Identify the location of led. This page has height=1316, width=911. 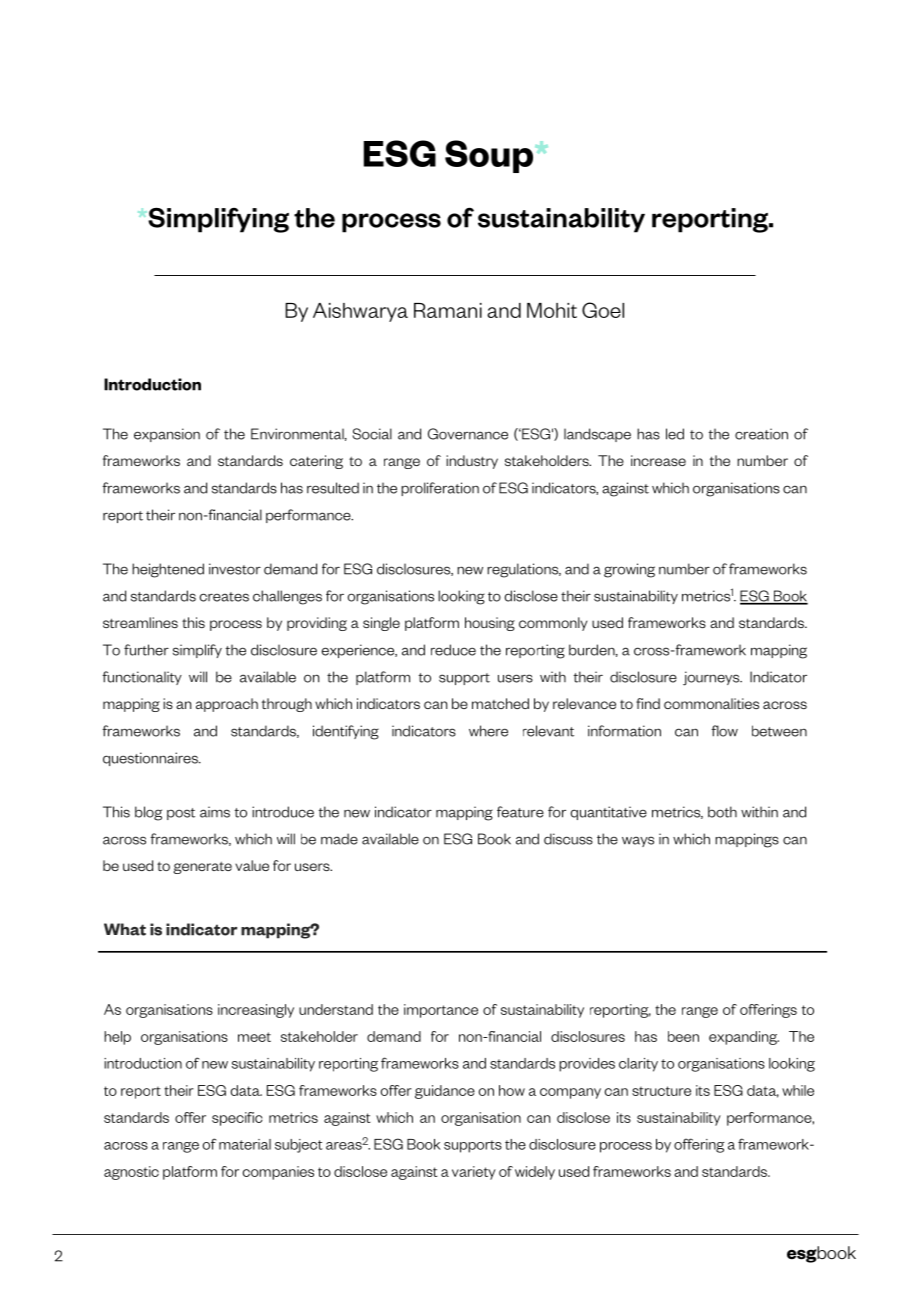
(675, 434).
